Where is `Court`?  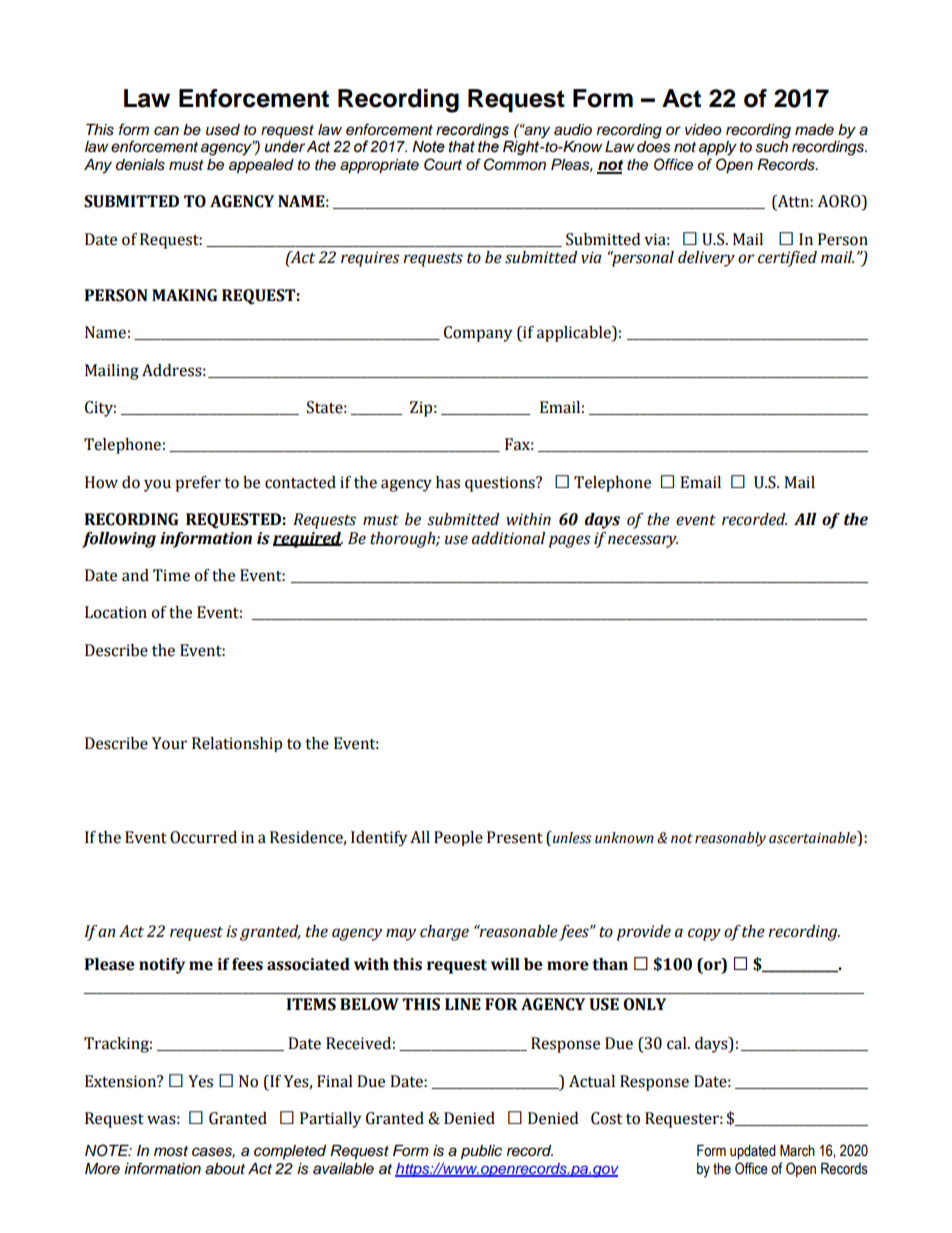
Court is located at coordinates (443, 164).
